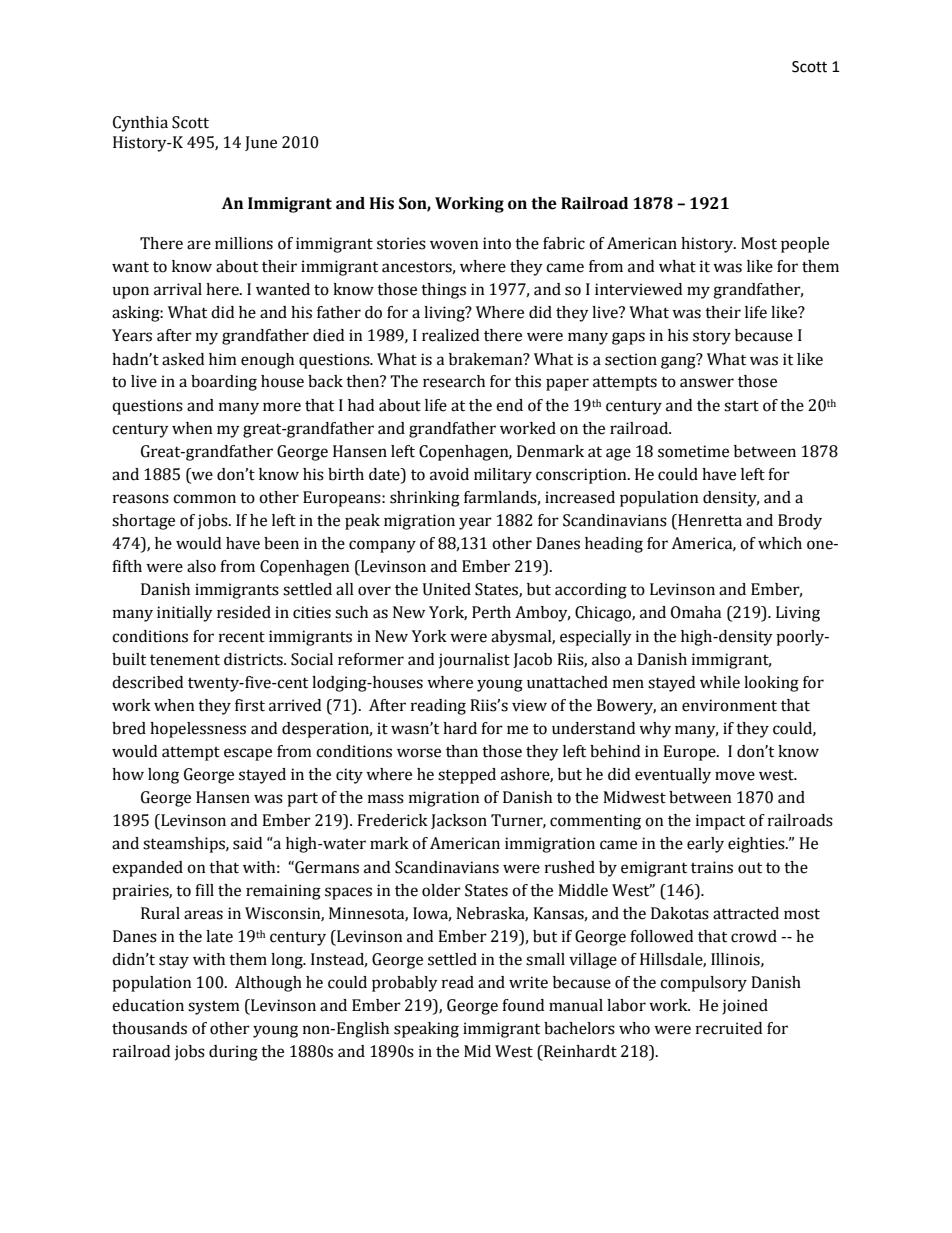 This screenshot has width=952, height=1233. Describe the element at coordinates (247, 843) in the screenshot. I see `said` at that location.
